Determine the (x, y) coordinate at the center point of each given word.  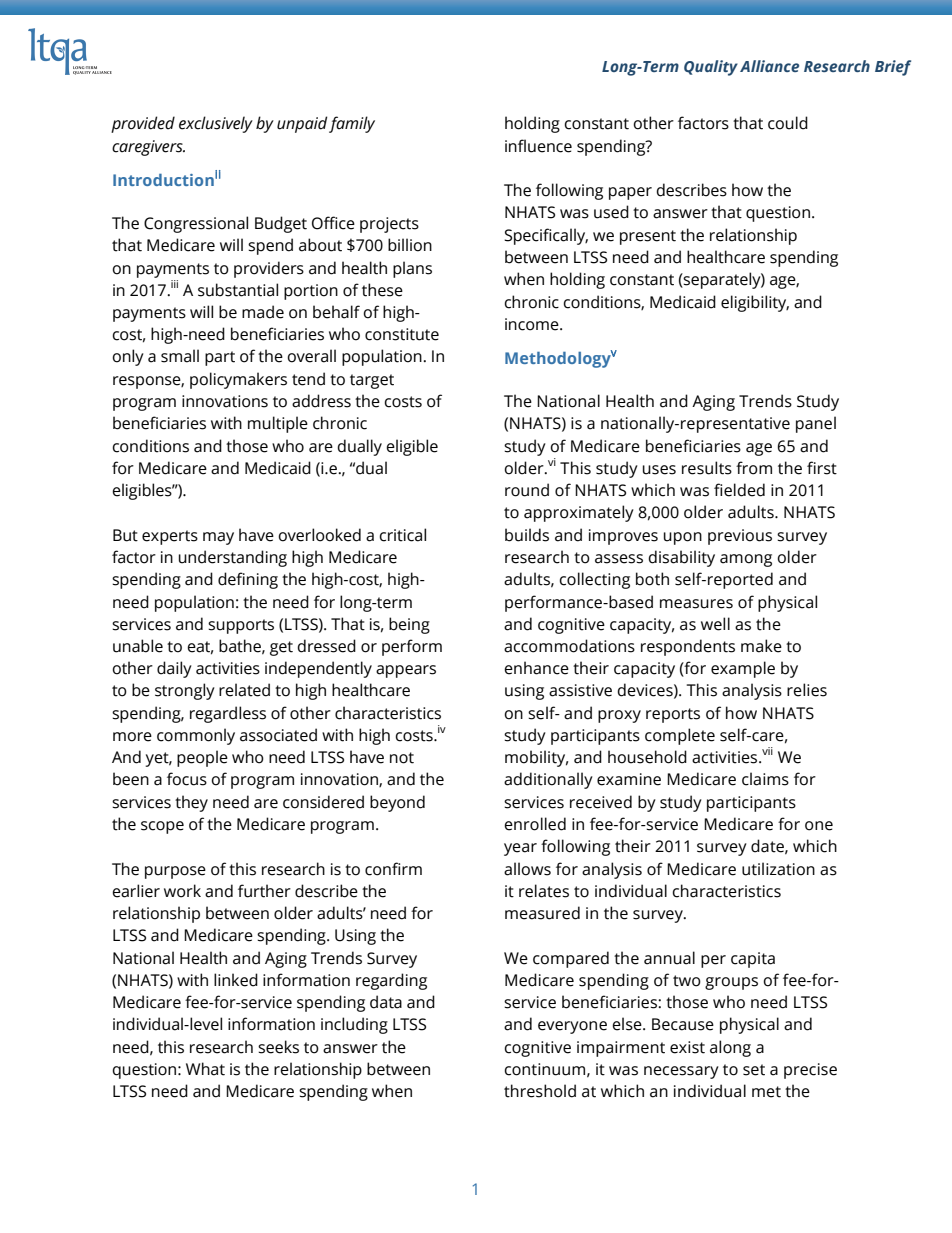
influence (538, 146)
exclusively (216, 124)
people (202, 758)
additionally (548, 780)
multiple (278, 424)
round (527, 490)
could (788, 123)
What (205, 1069)
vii (767, 751)
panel (816, 424)
